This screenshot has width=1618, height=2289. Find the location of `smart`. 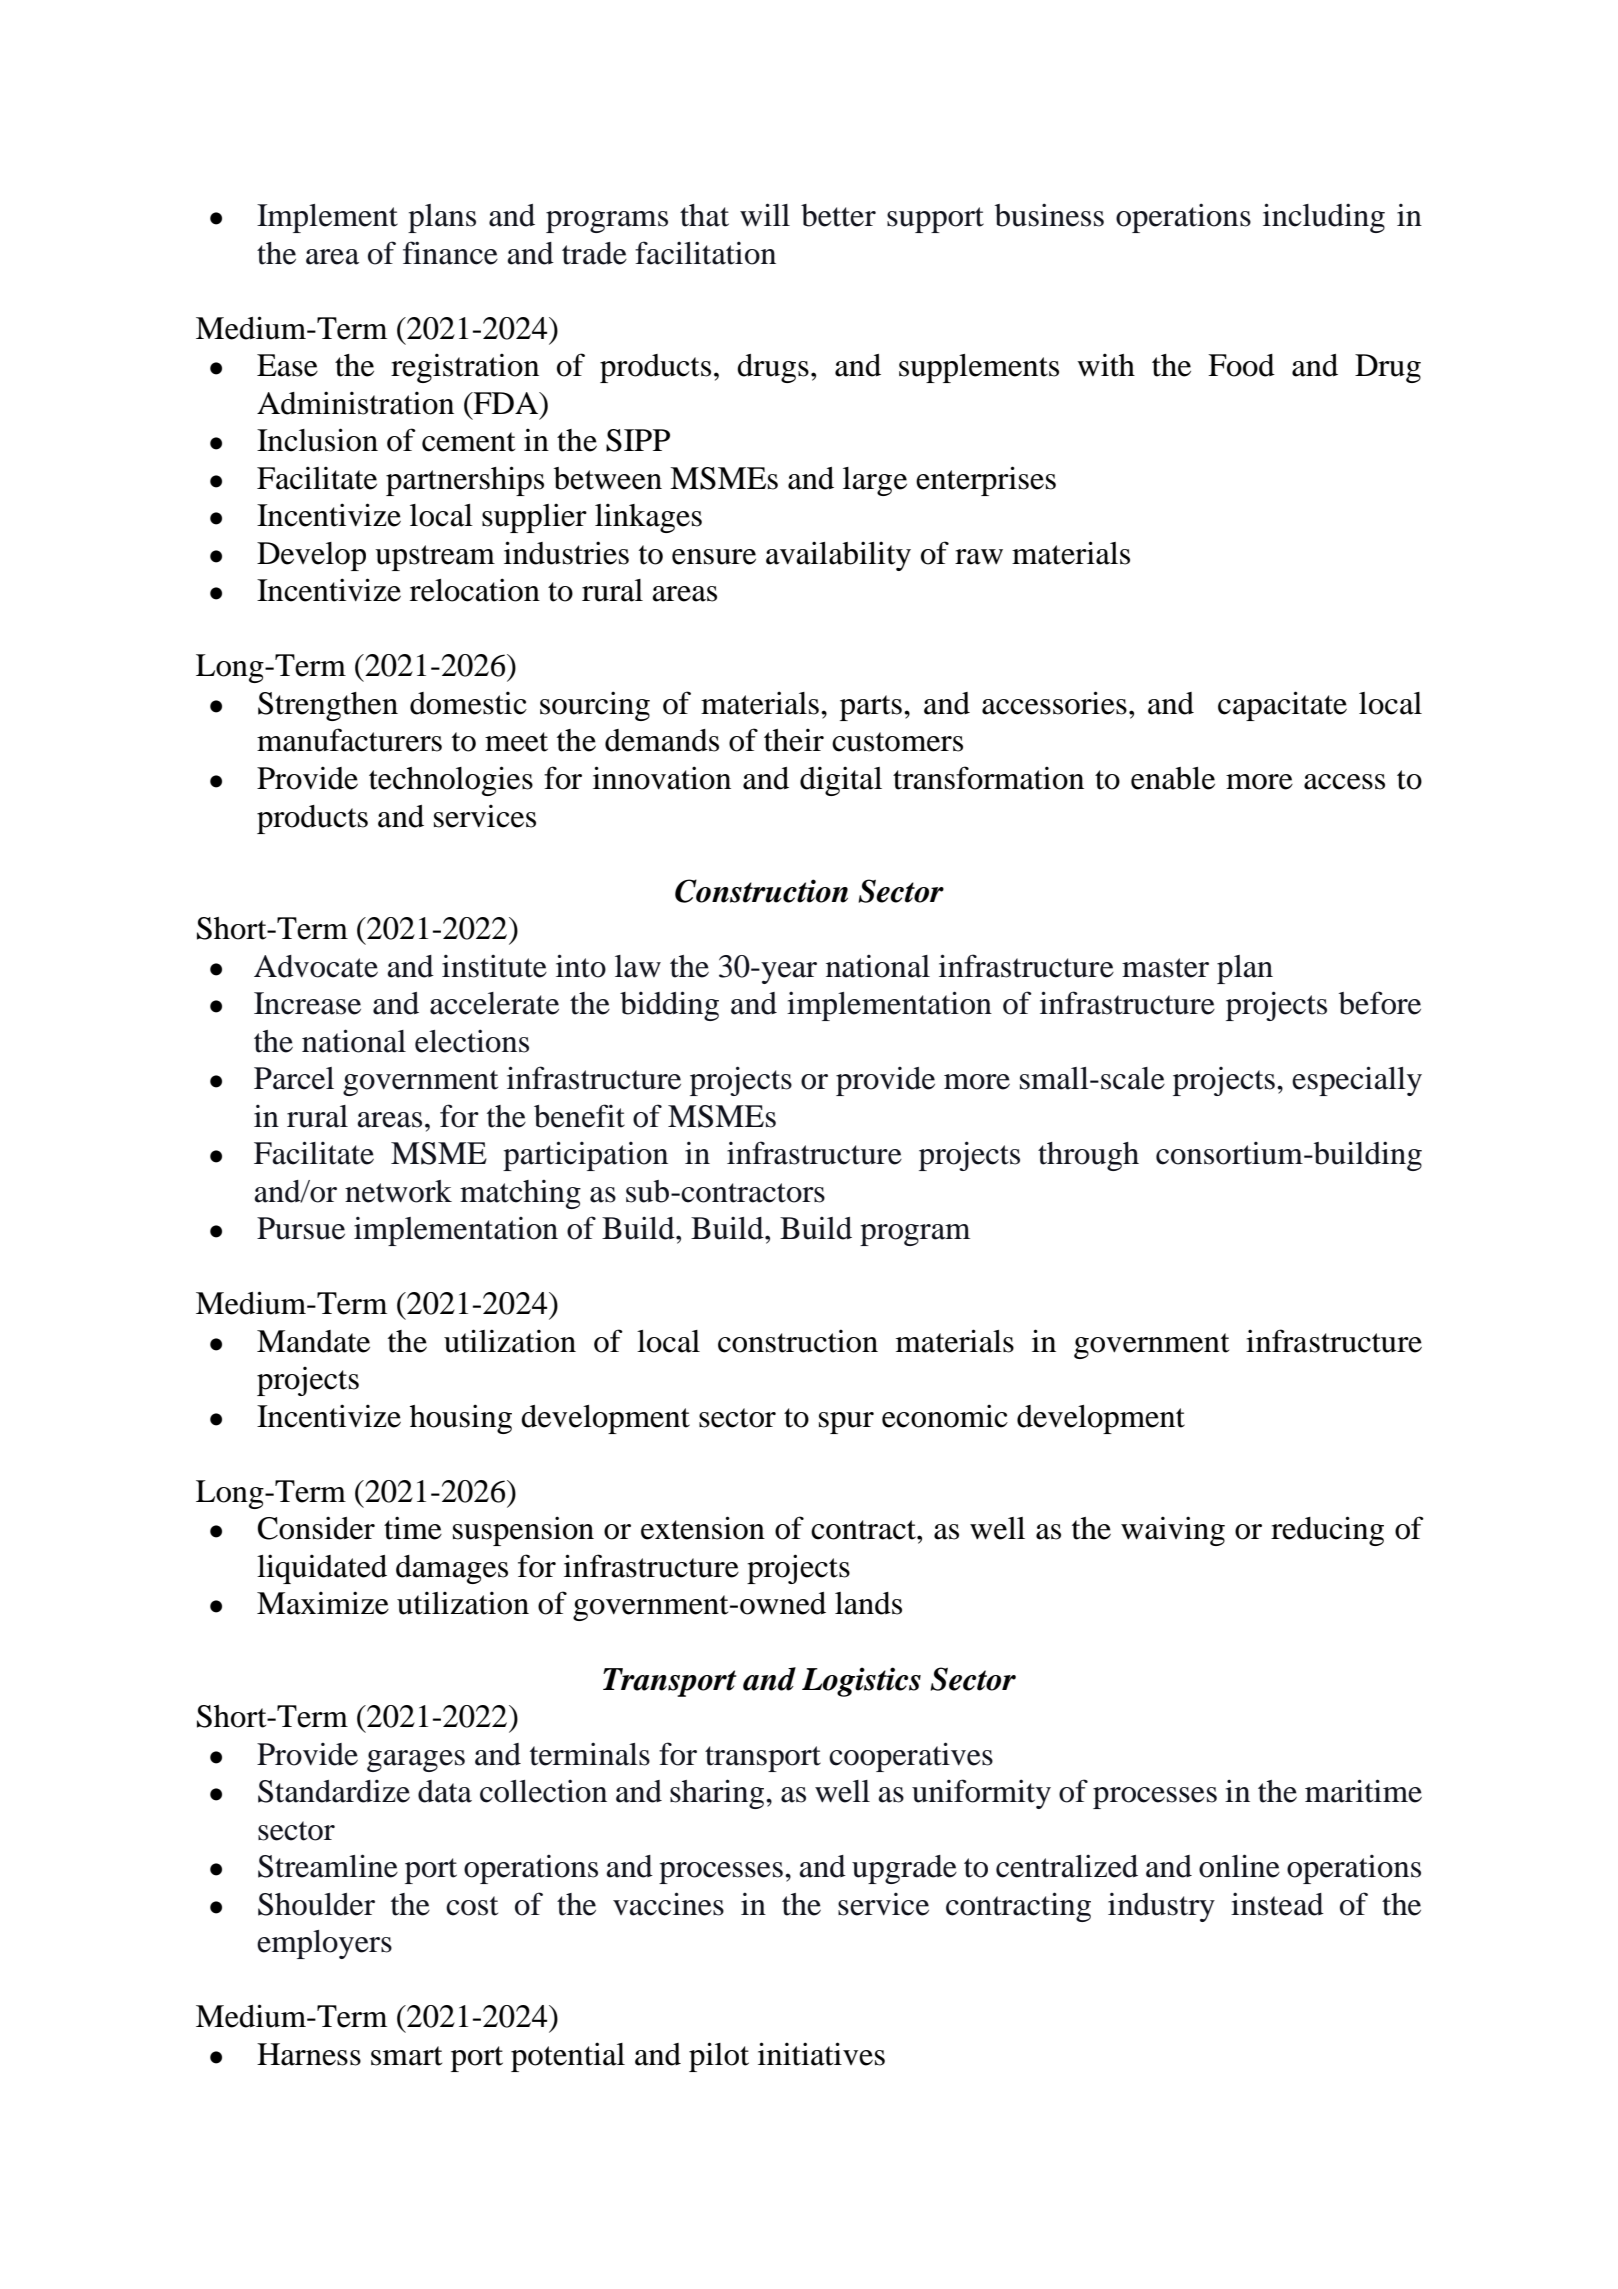

smart is located at coordinates (406, 2056).
